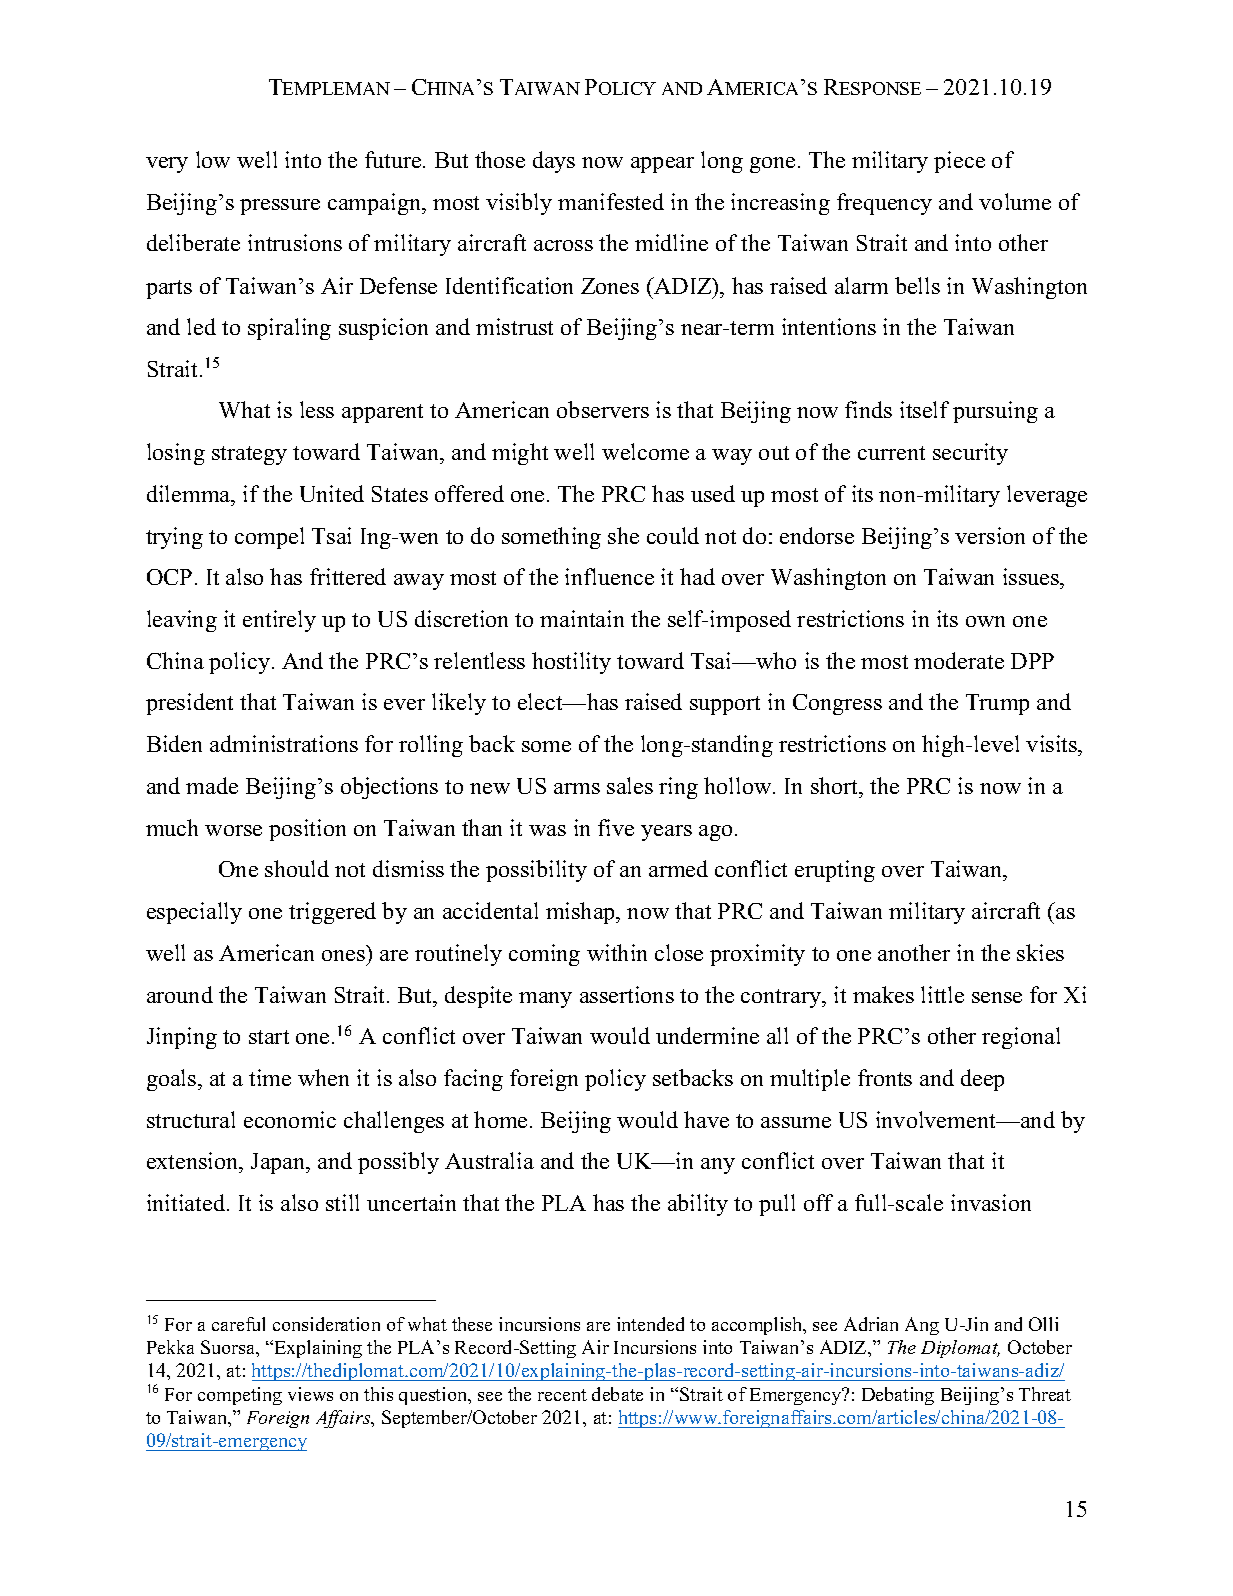 The width and height of the image is (1233, 1596). Describe the element at coordinates (611, 201) in the image. I see `manifested` at that location.
